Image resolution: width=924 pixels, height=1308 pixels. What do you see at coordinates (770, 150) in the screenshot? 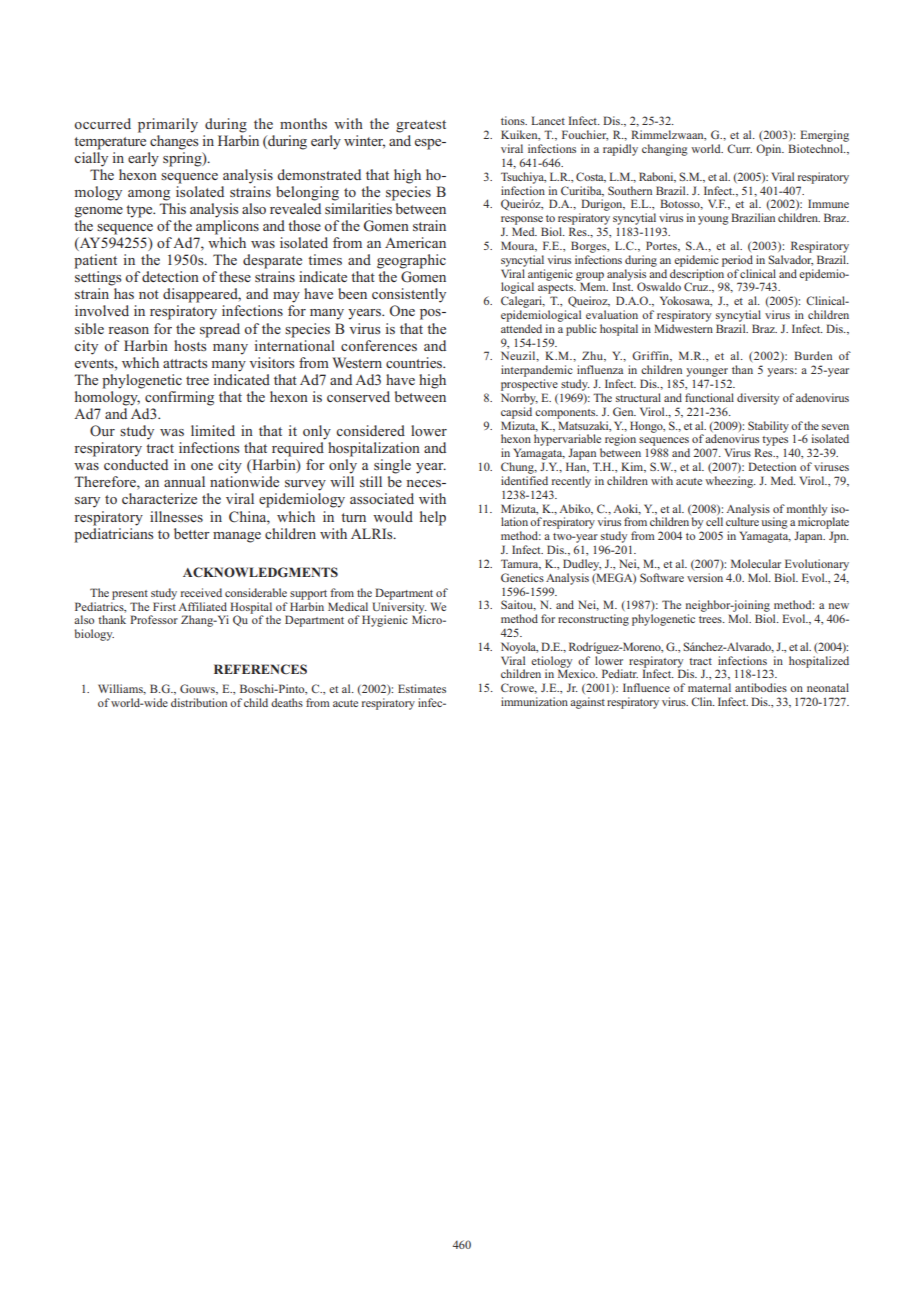
I see `Opin` at bounding box center [770, 150].
